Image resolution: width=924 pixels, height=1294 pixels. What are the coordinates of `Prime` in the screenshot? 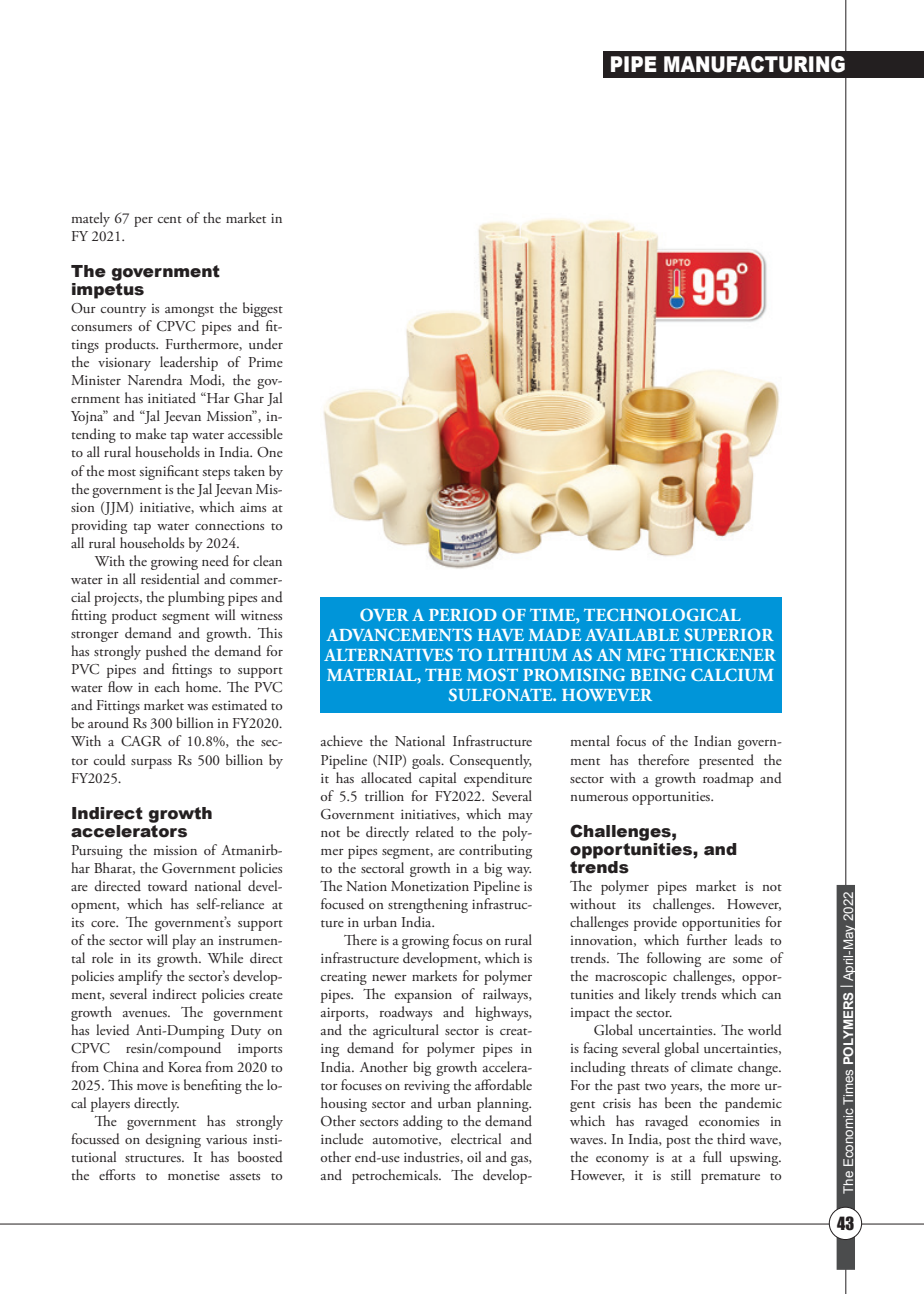 It's located at (266, 362).
